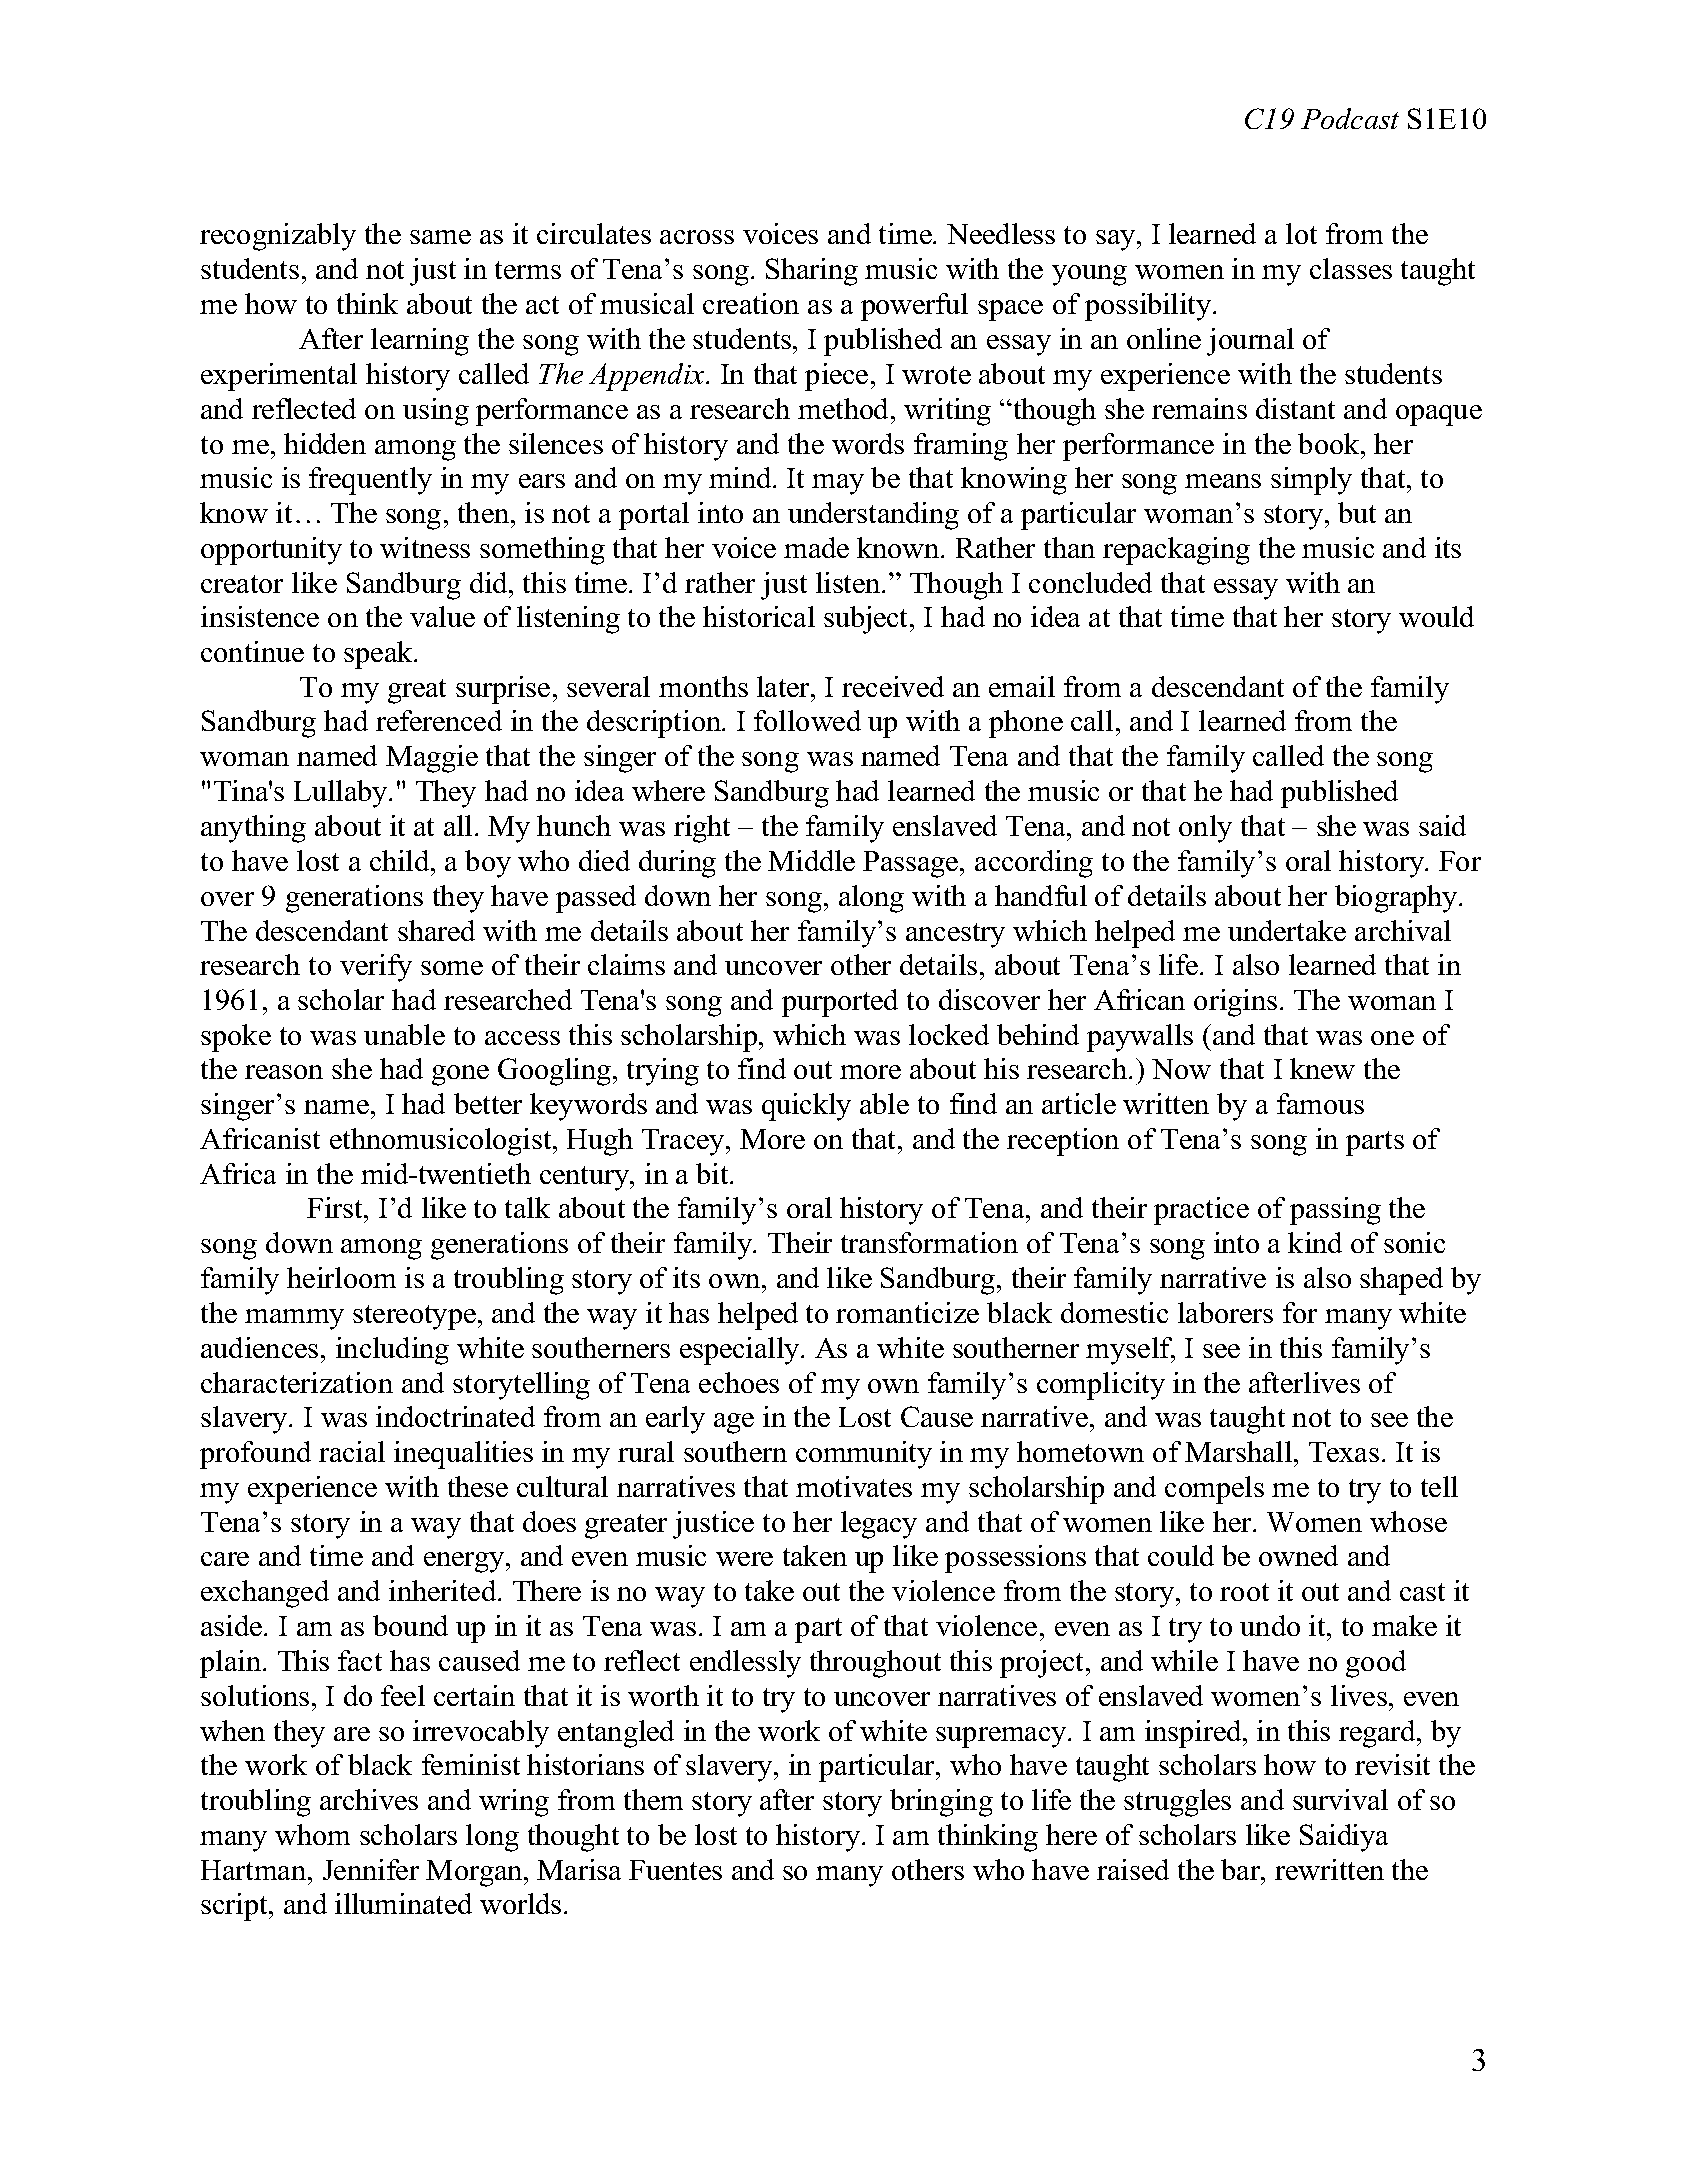 Image resolution: width=1683 pixels, height=2178 pixels. Describe the element at coordinates (812, 272) in the document. I see `Sharing` at that location.
